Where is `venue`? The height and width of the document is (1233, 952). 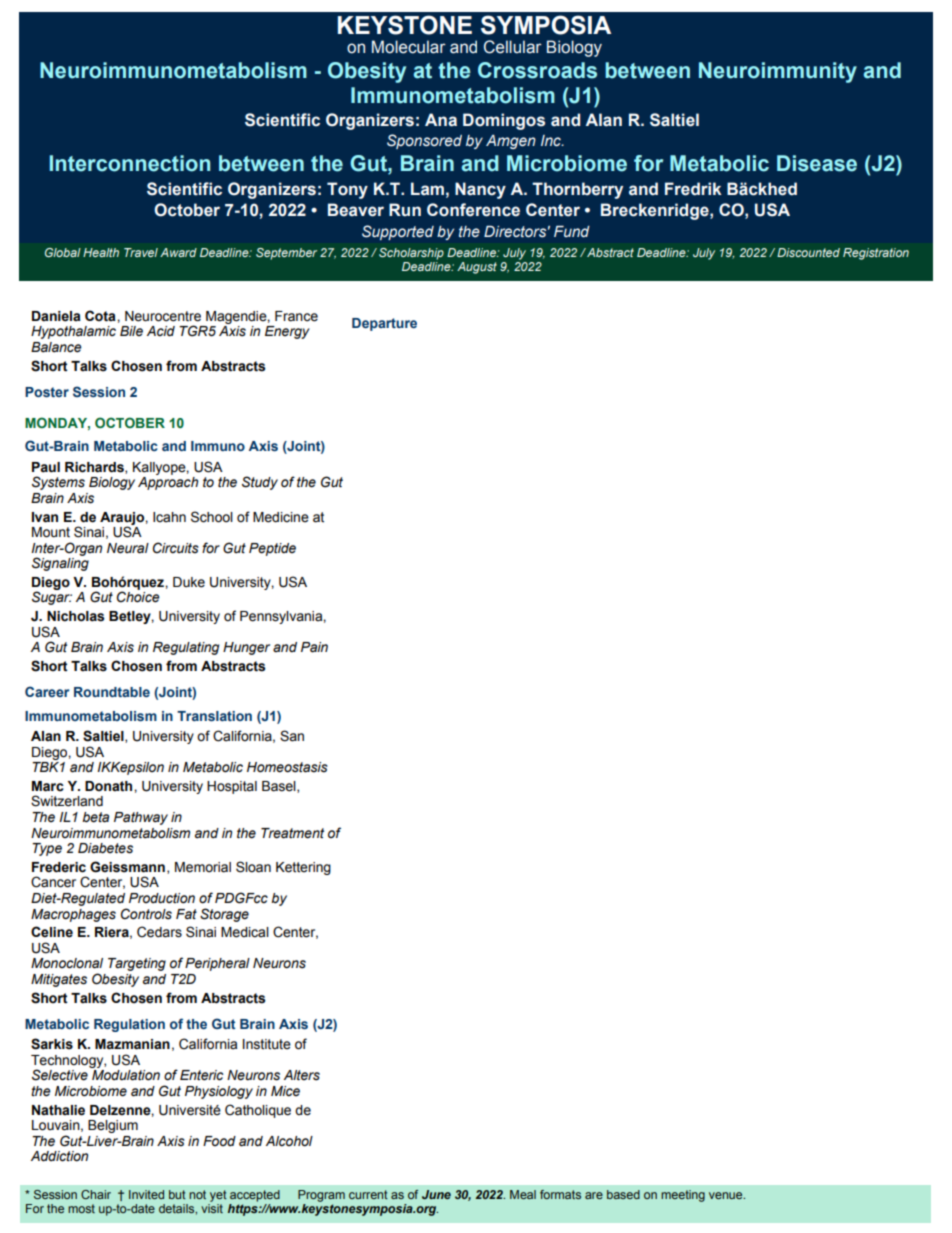 venue is located at coordinates (727, 1195).
